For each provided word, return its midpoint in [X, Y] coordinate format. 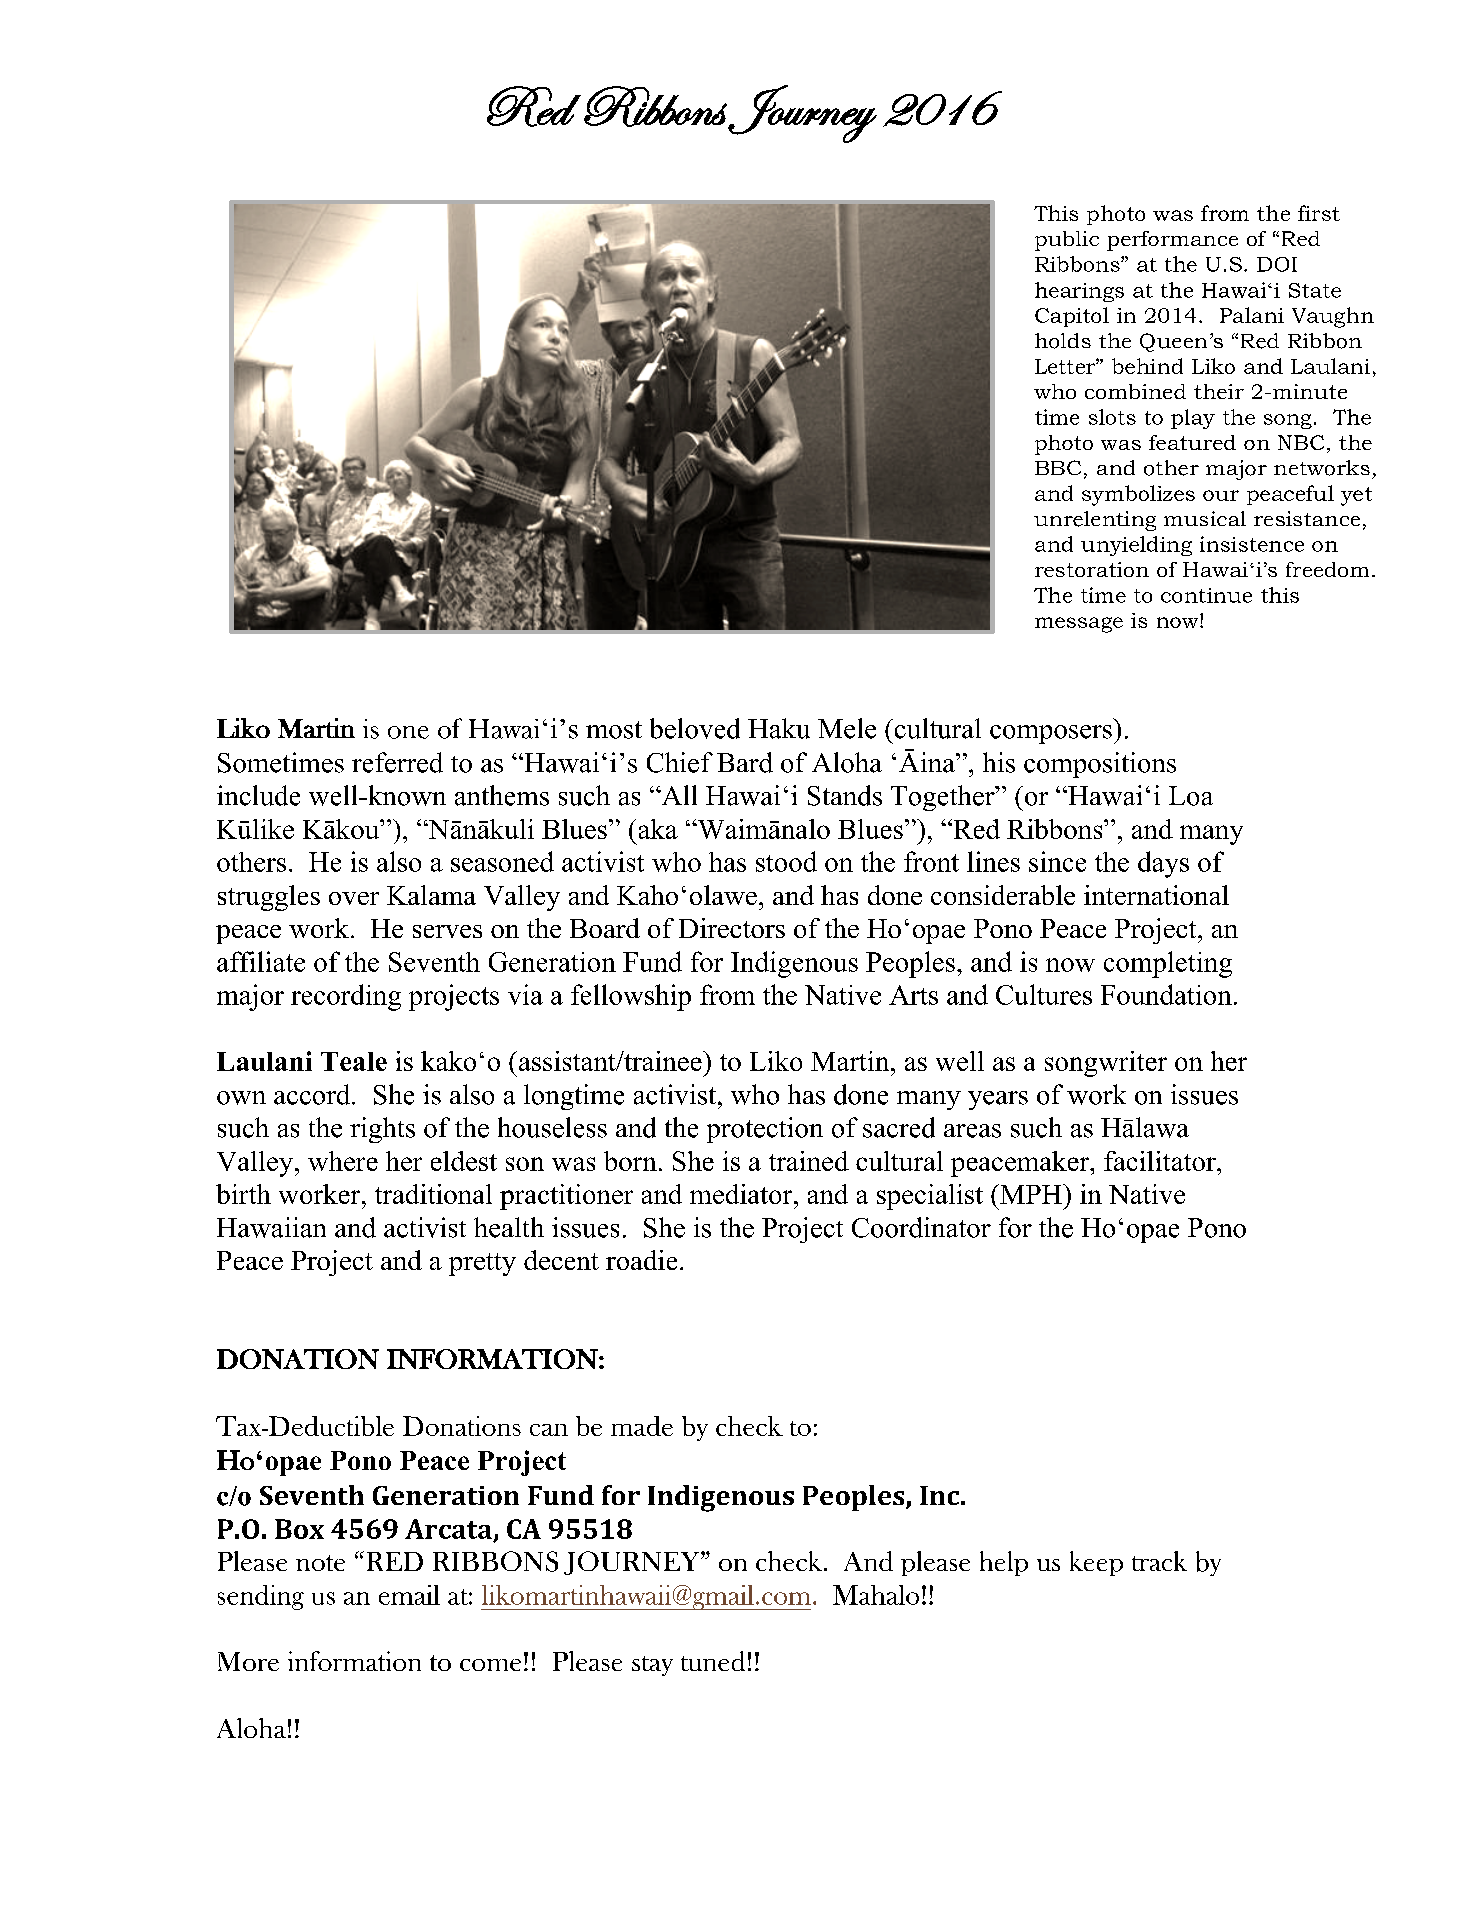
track [1159, 1561]
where [343, 1161]
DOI [1277, 264]
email [409, 1595]
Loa [1191, 796]
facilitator [1161, 1161]
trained [809, 1161]
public [1067, 241]
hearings [1079, 292]
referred [397, 762]
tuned [713, 1661]
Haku [779, 728]
